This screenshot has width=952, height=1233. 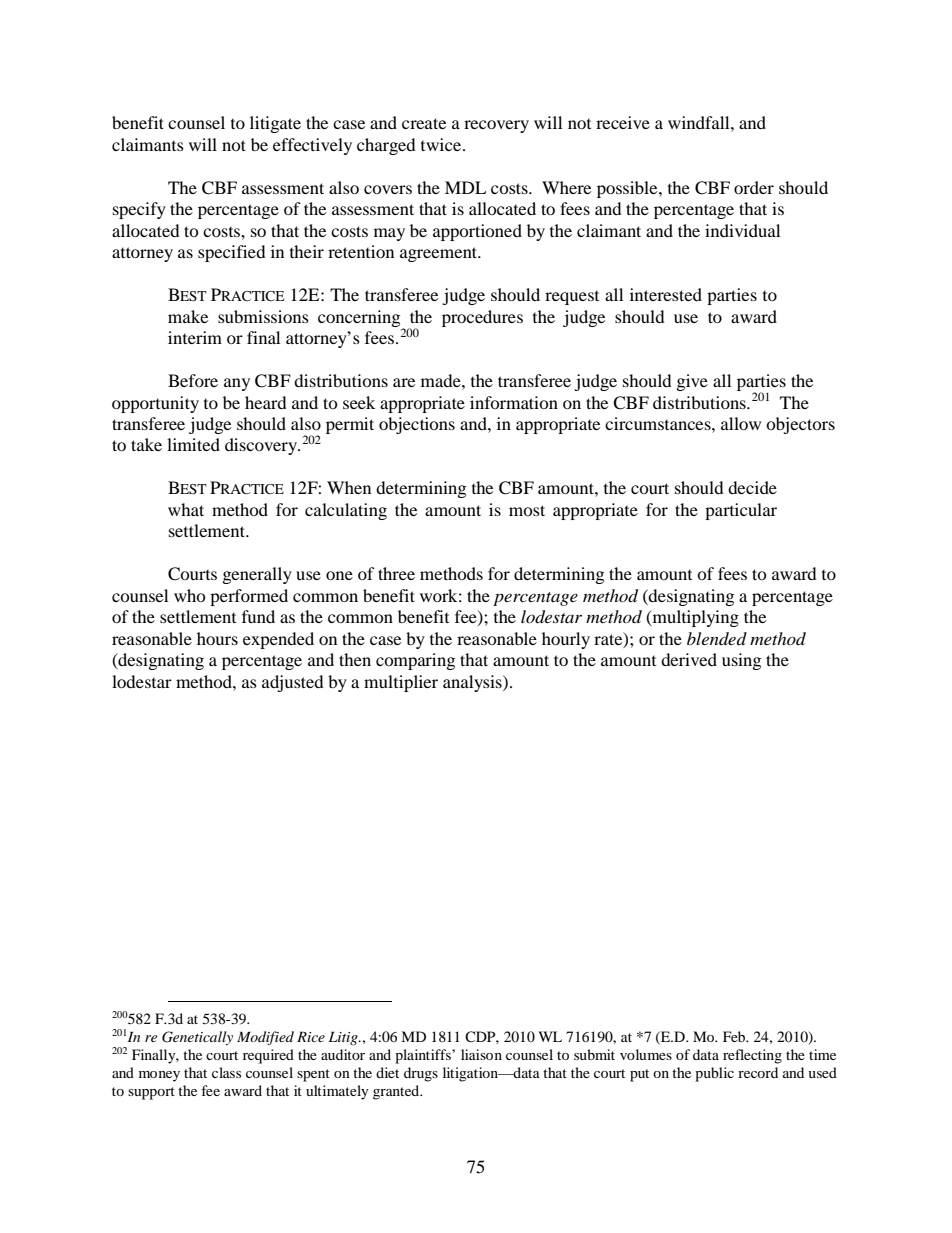 What do you see at coordinates (496, 126) in the screenshot?
I see `recovery` at bounding box center [496, 126].
